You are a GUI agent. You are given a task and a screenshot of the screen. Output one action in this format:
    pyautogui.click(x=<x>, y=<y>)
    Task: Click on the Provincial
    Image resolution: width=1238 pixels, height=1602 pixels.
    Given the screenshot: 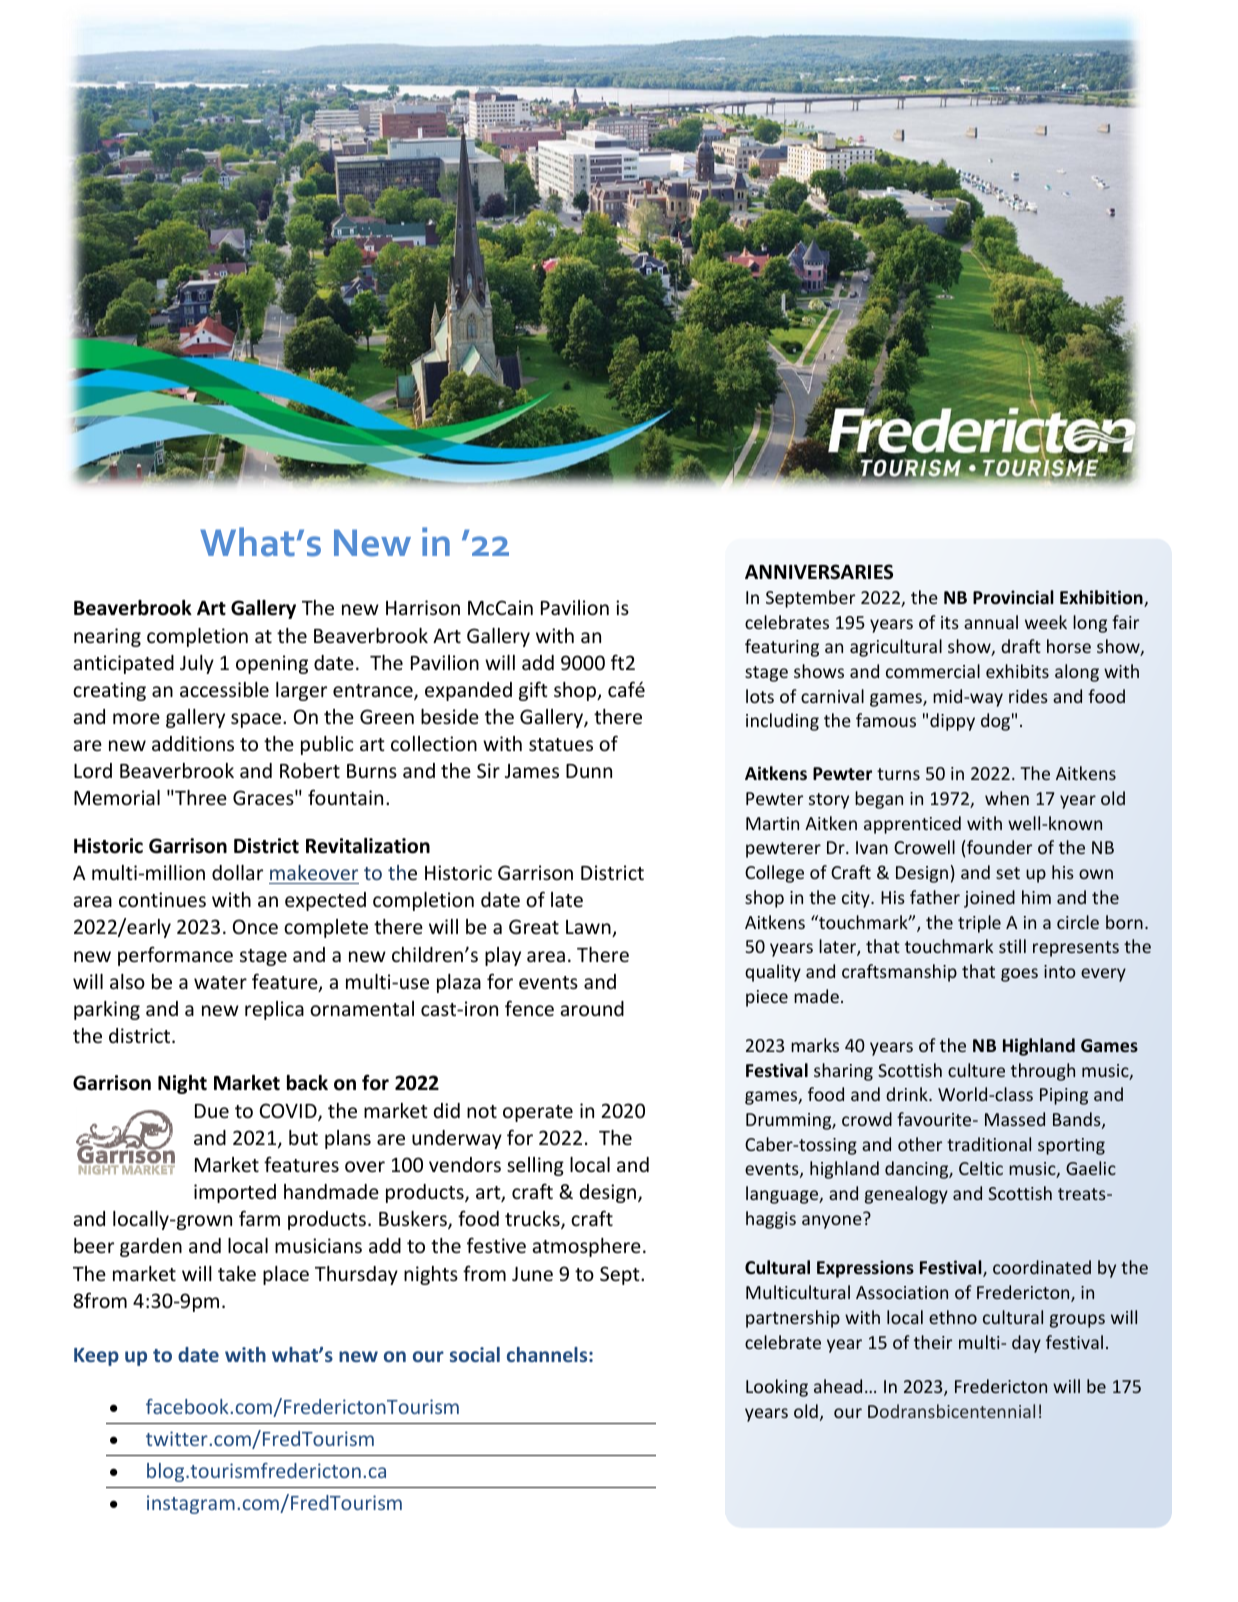 What is the action you would take?
    pyautogui.click(x=1013, y=597)
